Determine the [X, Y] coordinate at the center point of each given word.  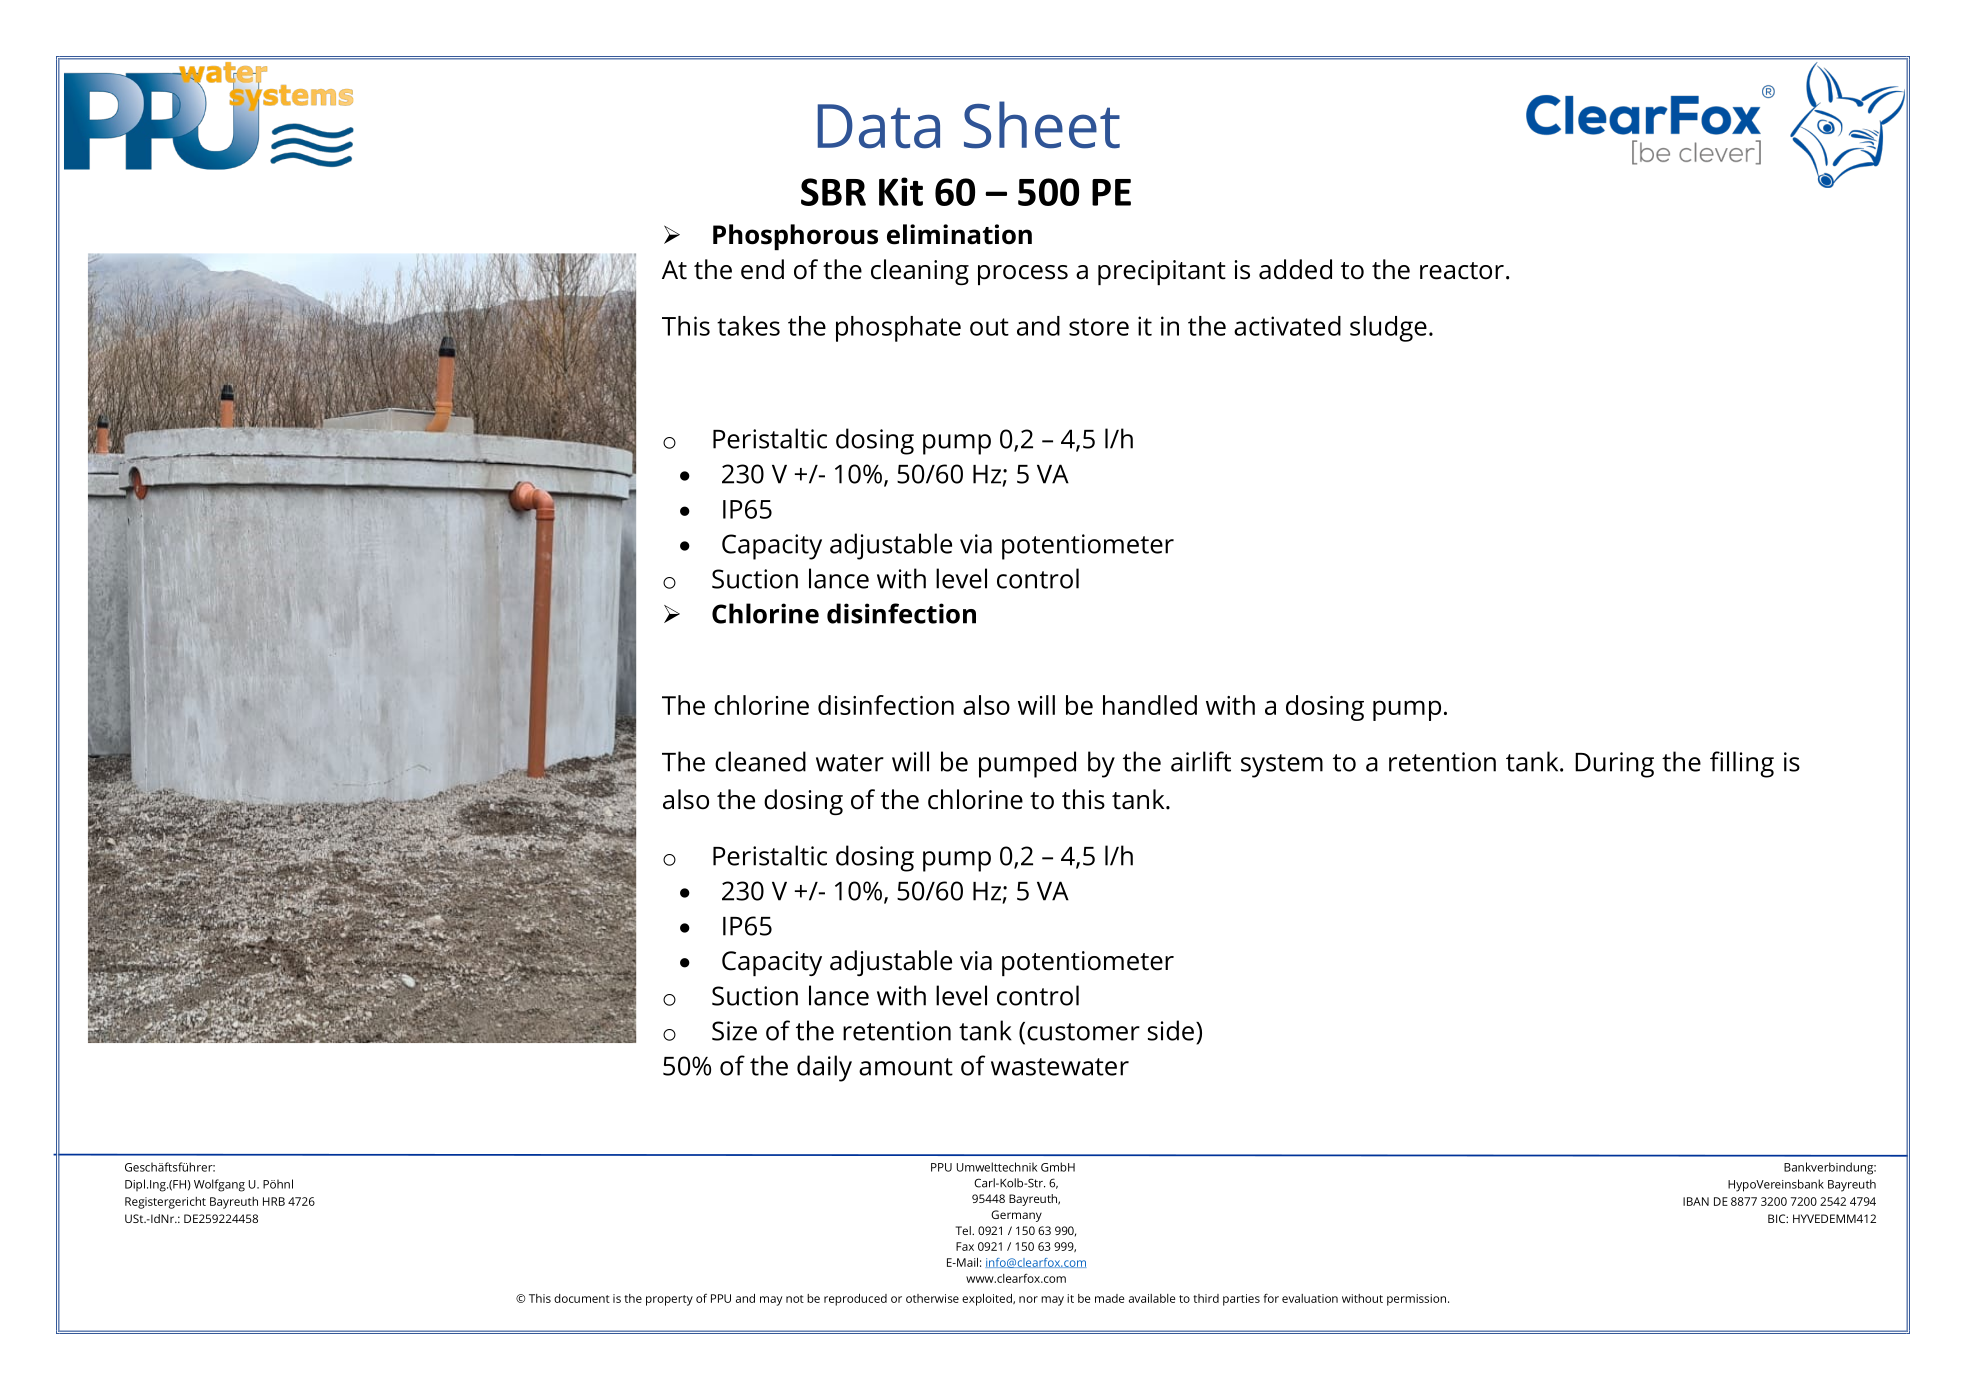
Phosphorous [795, 237]
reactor [1462, 271]
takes [748, 326]
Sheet [1042, 125]
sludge [1388, 329]
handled [1150, 705]
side [1171, 1030]
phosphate [898, 329]
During [1614, 765]
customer [1083, 1032]
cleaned [760, 761]
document [582, 1298]
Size [734, 1031]
